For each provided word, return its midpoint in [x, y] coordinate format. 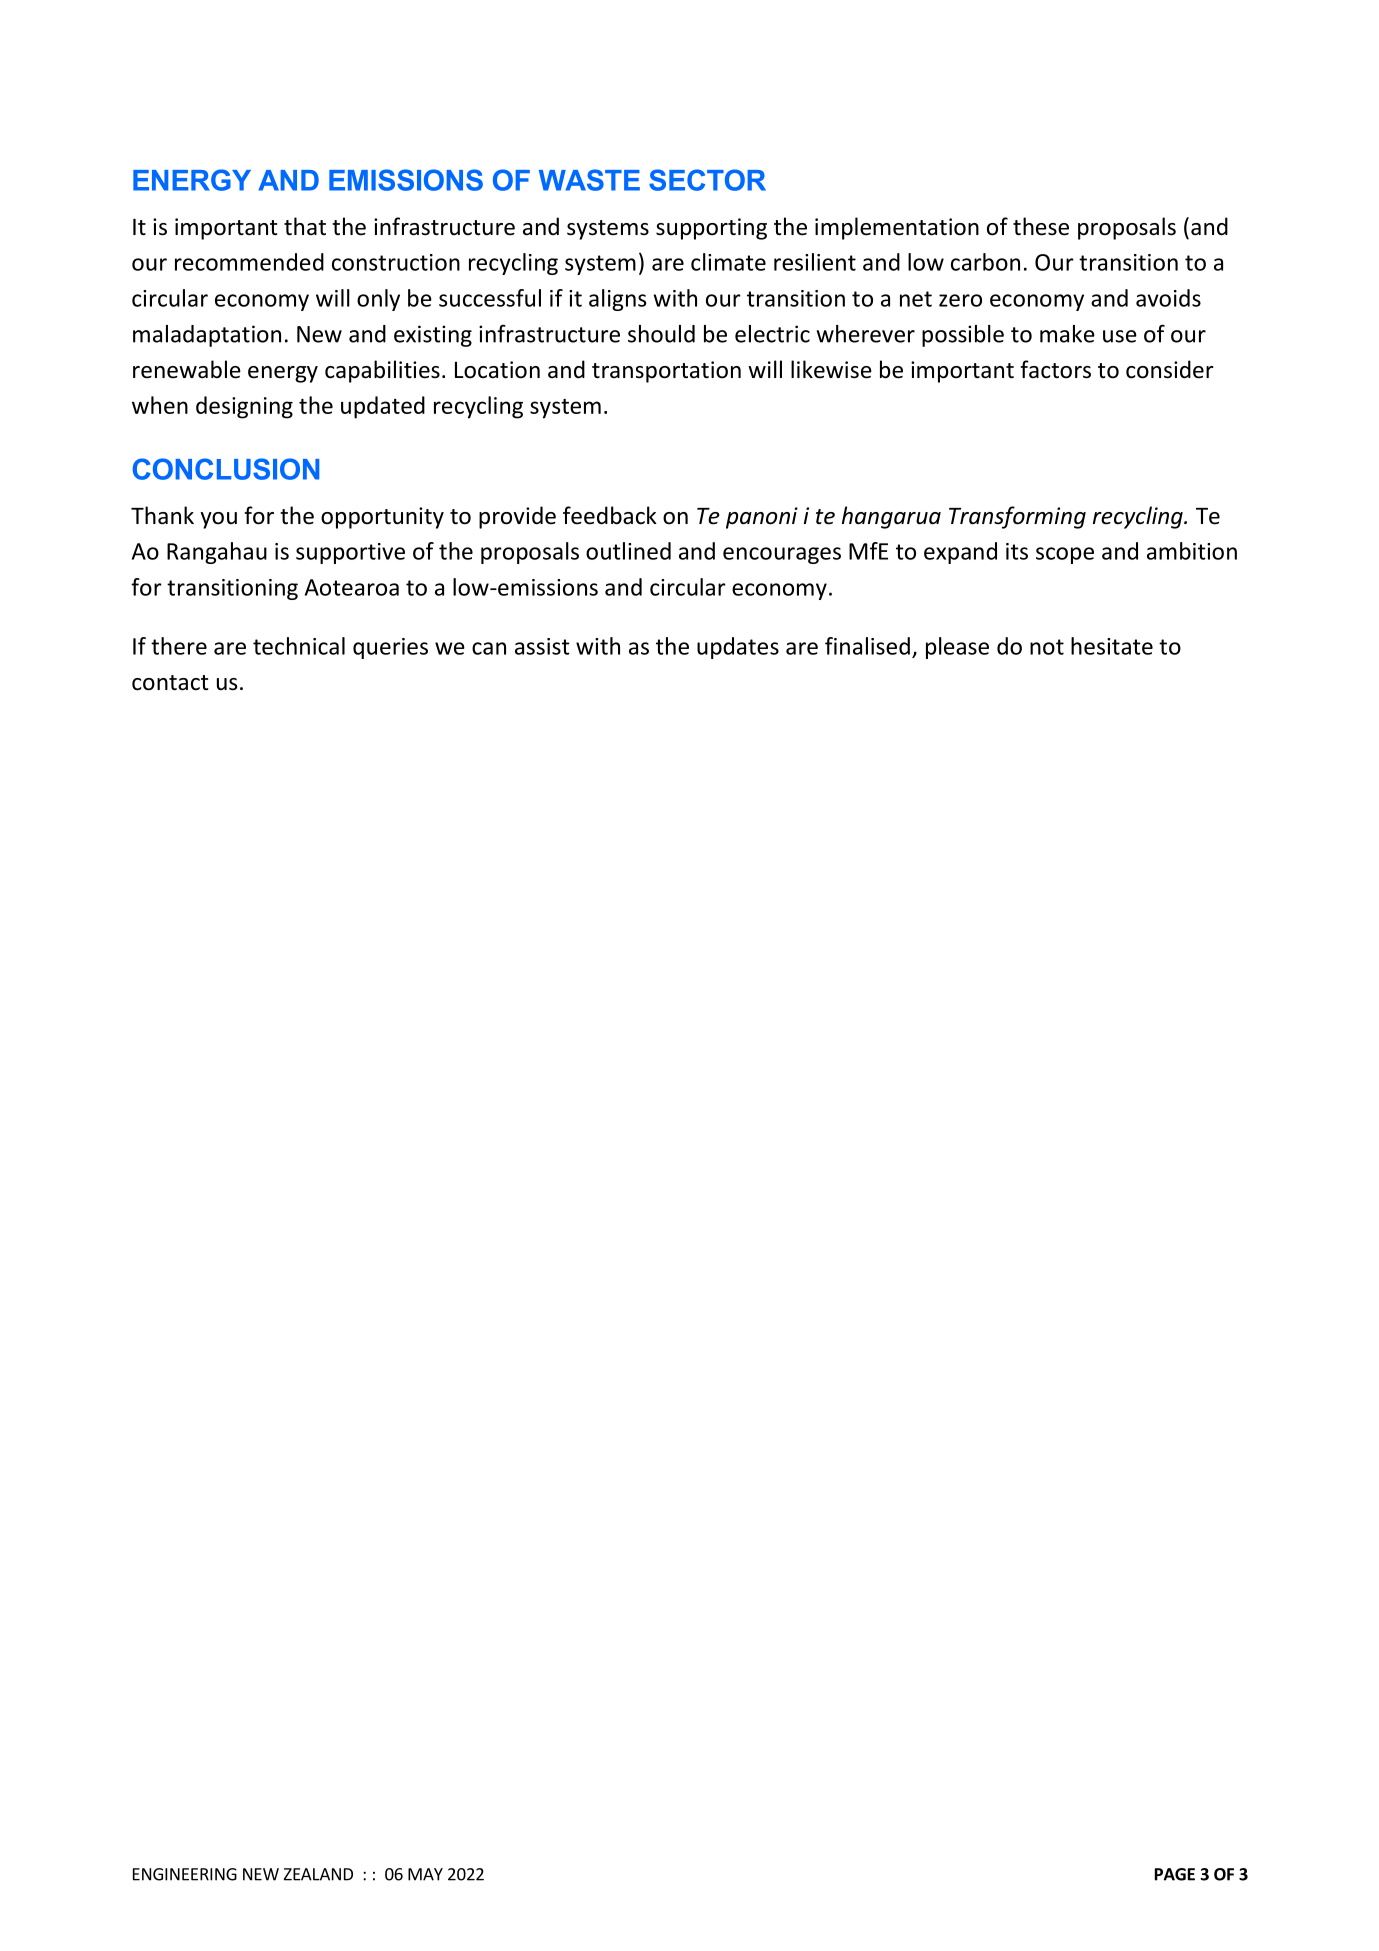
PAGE [1175, 1874]
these [1041, 226]
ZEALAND [318, 1874]
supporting [711, 229]
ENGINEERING [185, 1874]
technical [299, 646]
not [1047, 647]
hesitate [1112, 646]
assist [542, 646]
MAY [425, 1874]
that [305, 226]
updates [738, 648]
